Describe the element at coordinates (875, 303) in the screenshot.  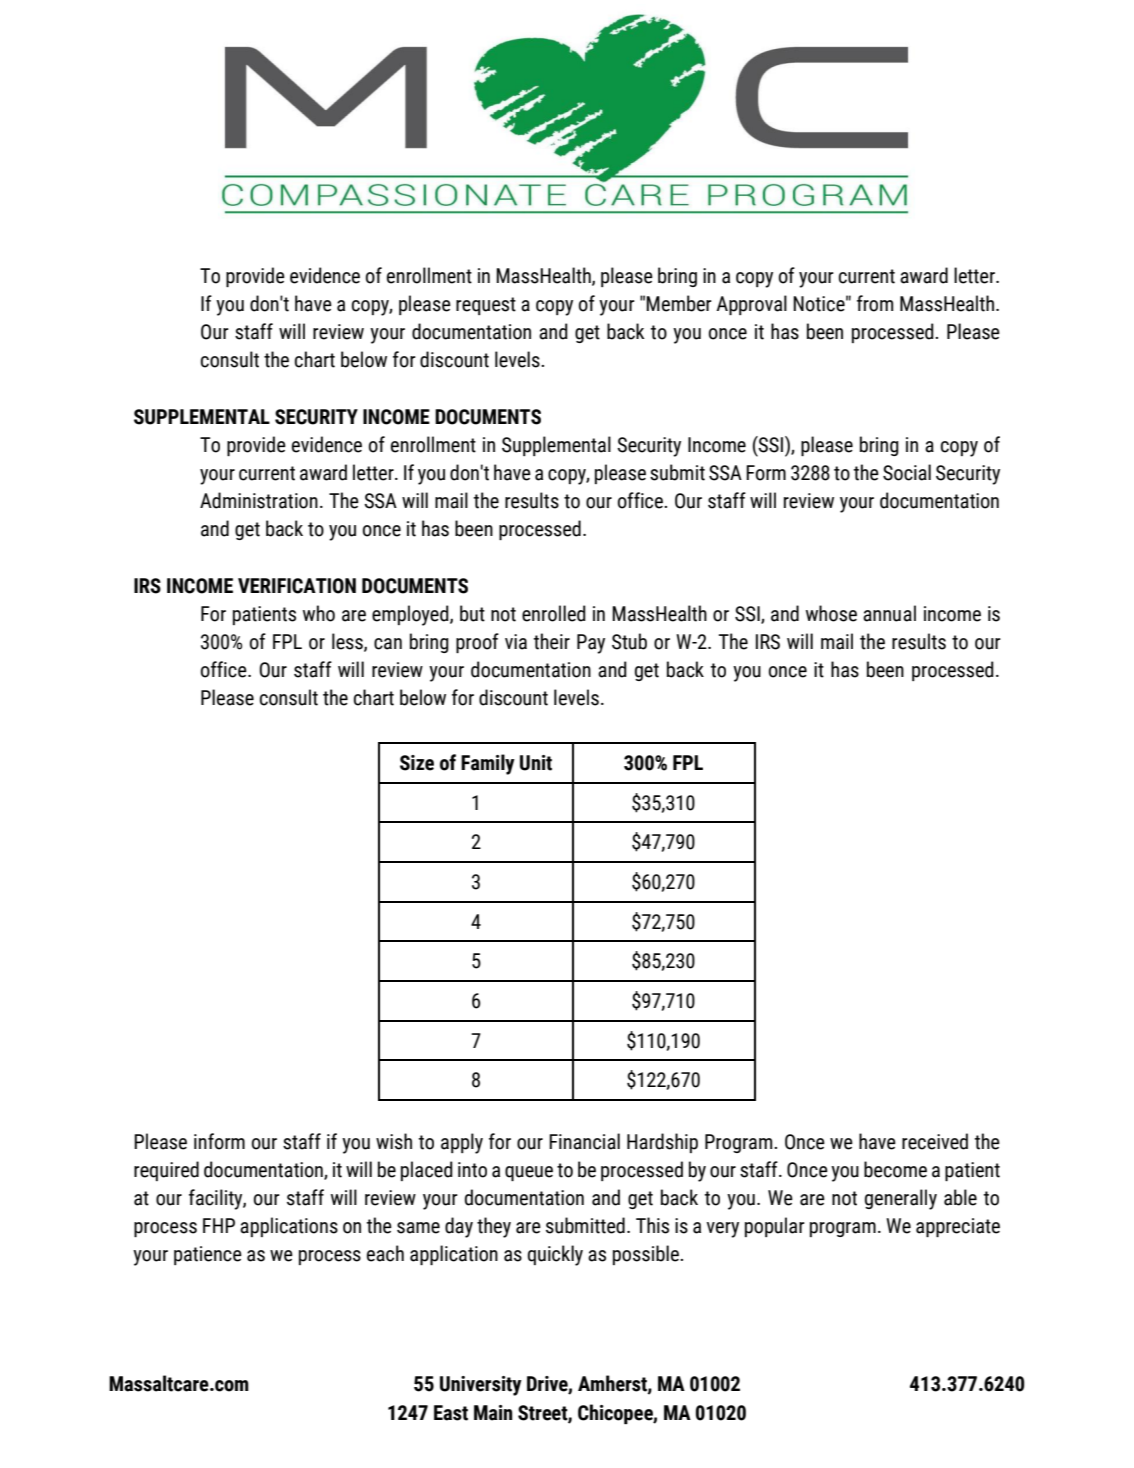
I see `from` at that location.
